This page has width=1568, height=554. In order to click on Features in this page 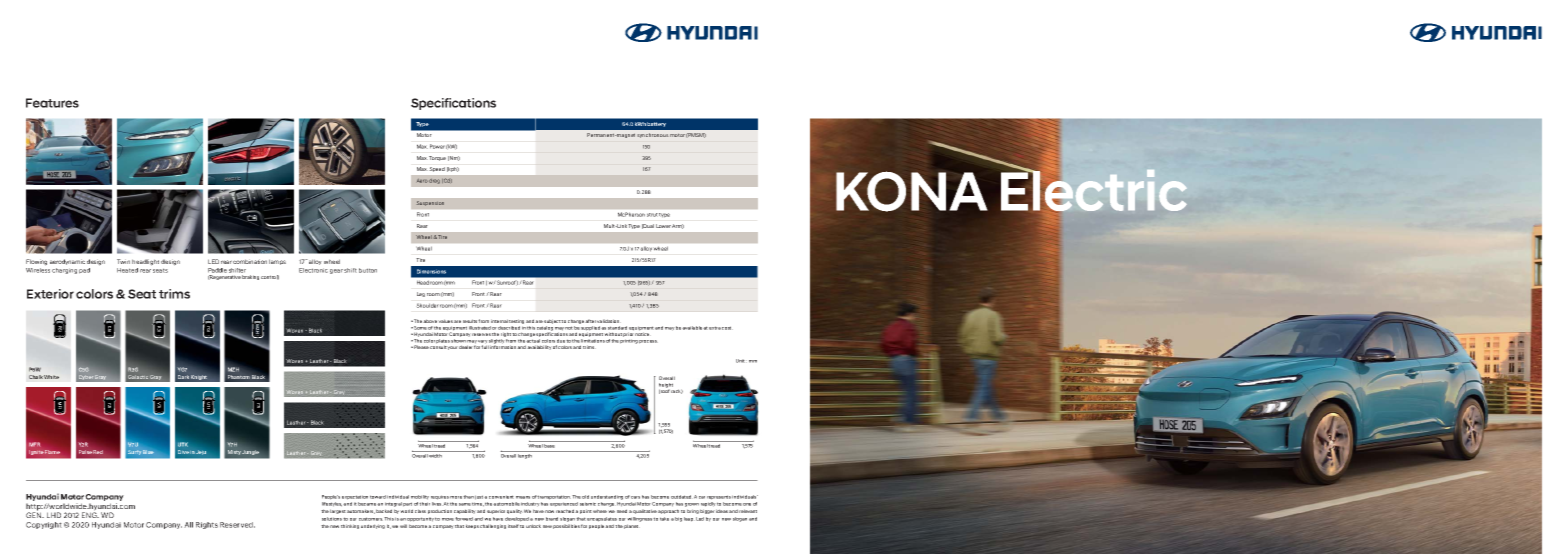, I will do `click(52, 103)`.
